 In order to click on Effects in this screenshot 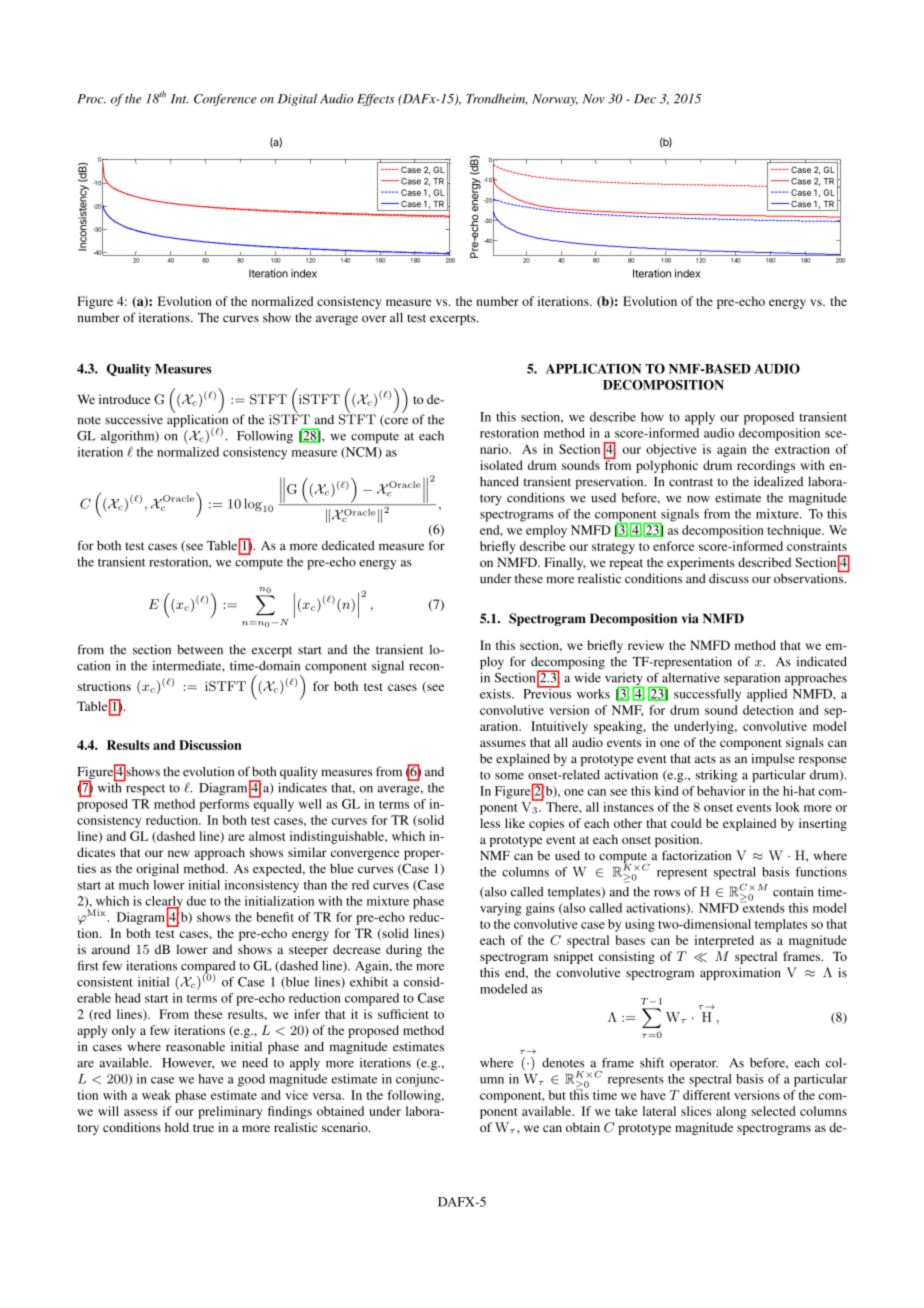, I will do `click(376, 100)`.
